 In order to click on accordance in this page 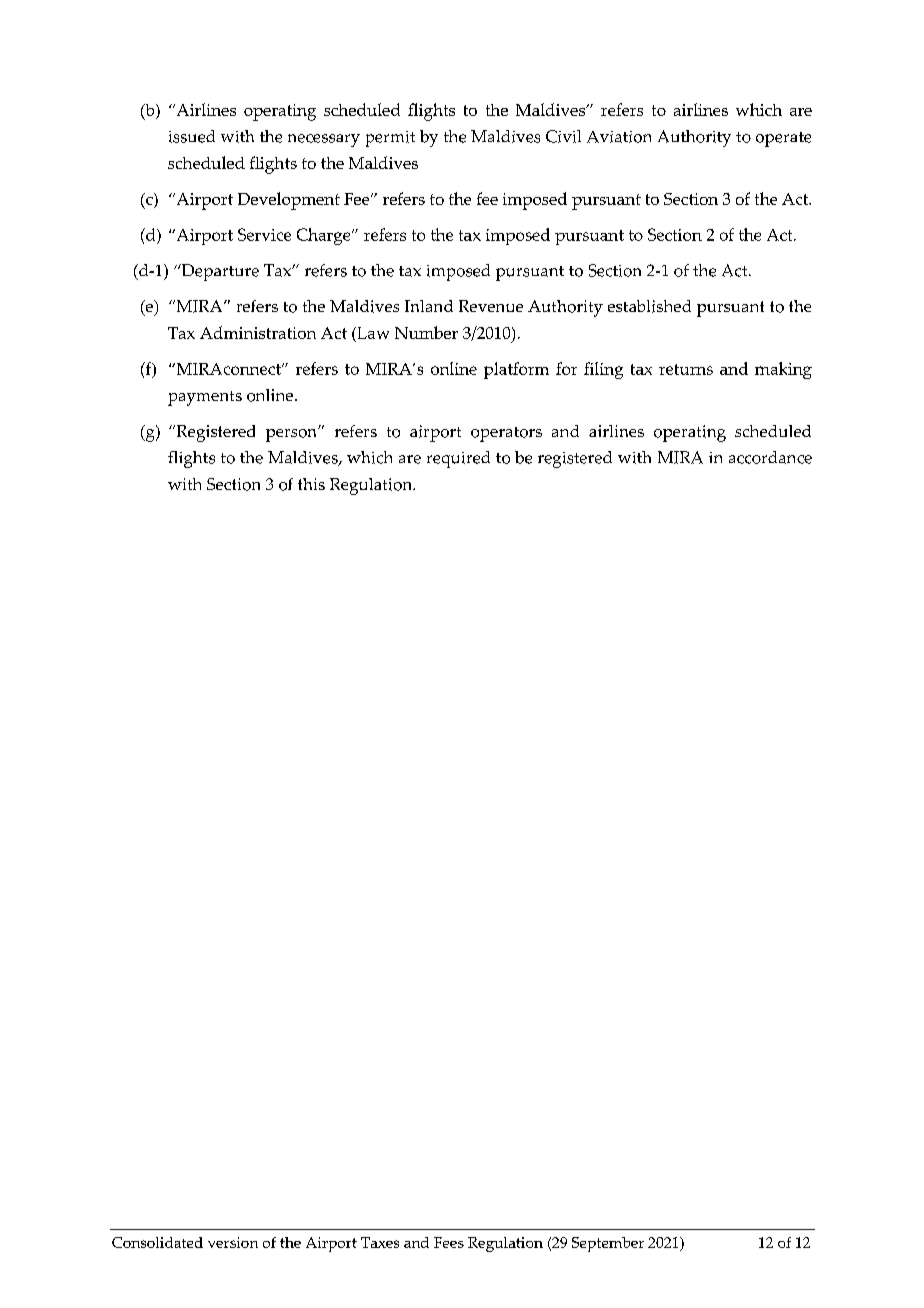, I will do `click(770, 457)`.
